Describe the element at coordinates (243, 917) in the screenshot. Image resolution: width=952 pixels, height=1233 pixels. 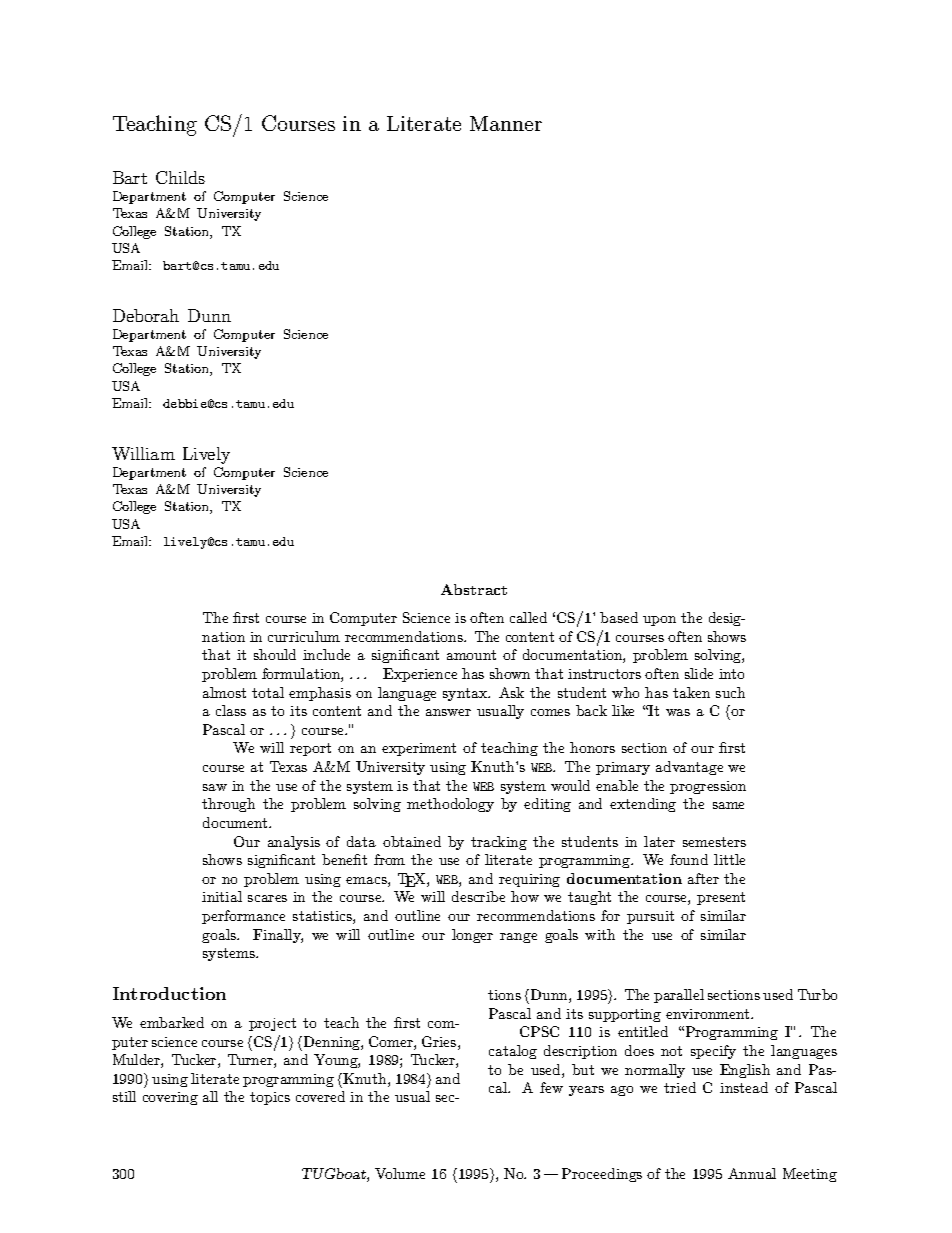
I see `performance` at that location.
